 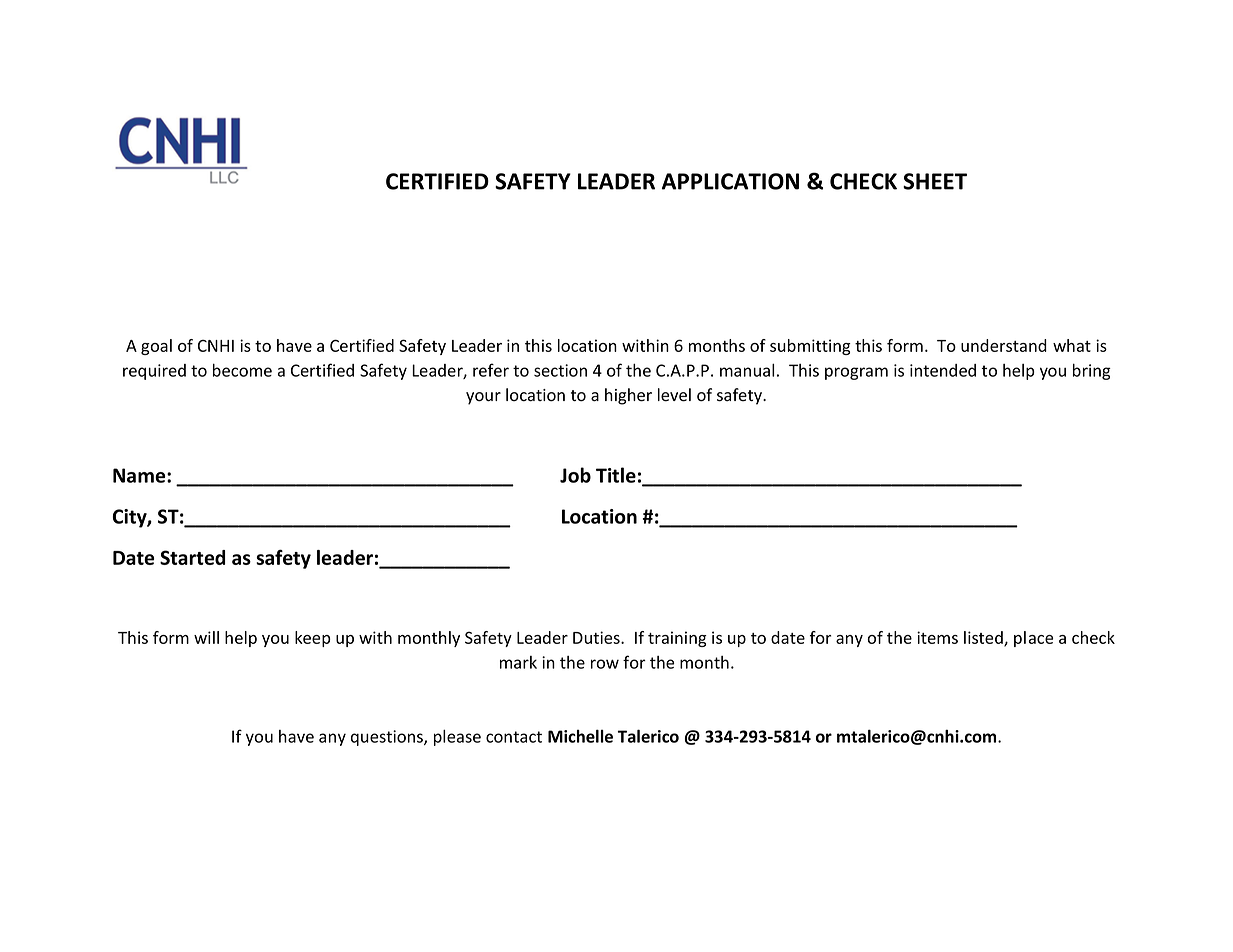 What do you see at coordinates (388, 738) in the page?
I see `questions` at bounding box center [388, 738].
